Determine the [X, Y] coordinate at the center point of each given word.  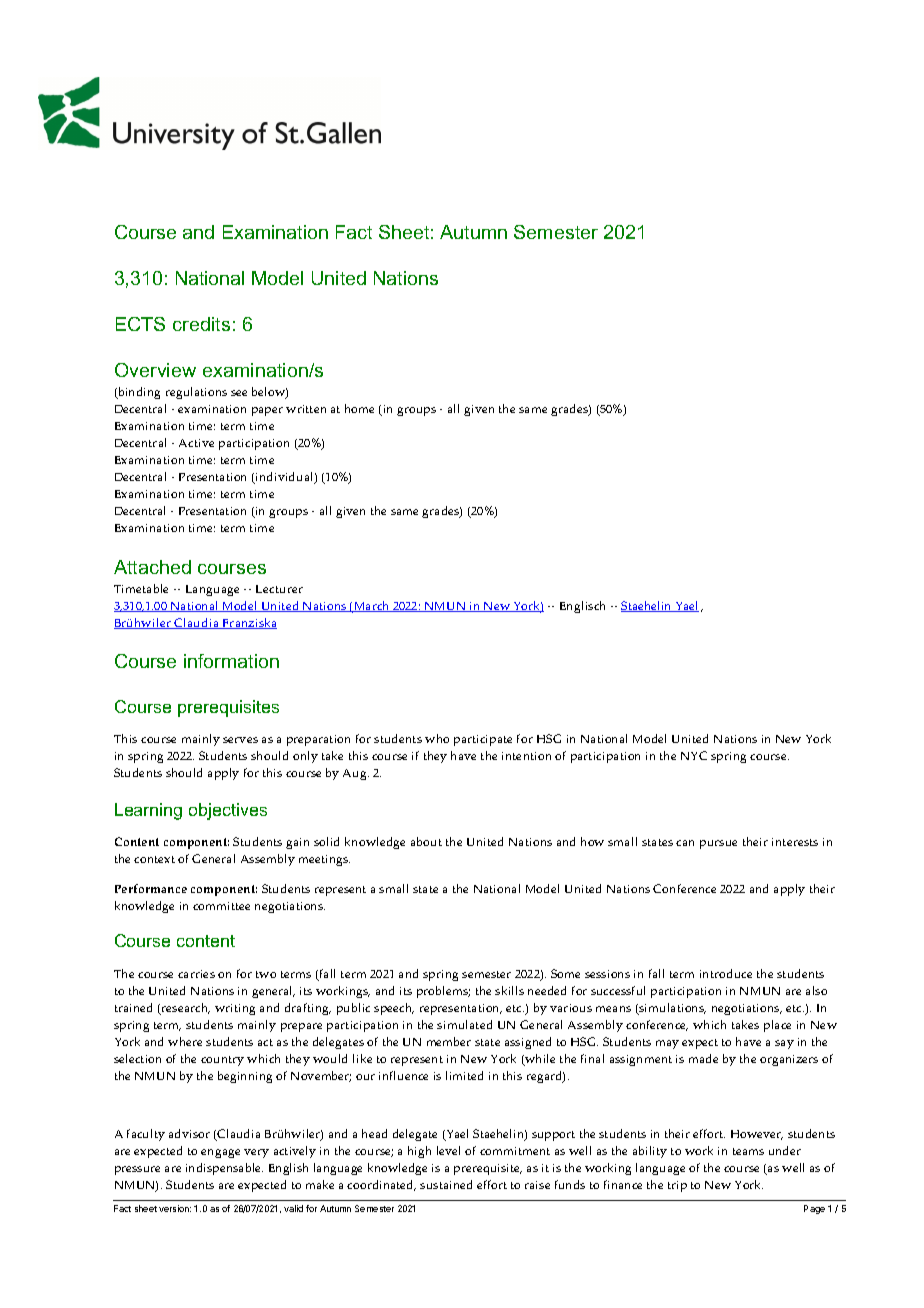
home [359, 408]
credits [201, 324]
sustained [446, 1184]
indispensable [224, 1169]
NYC [694, 755]
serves [240, 740]
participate [483, 740]
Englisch [582, 607]
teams [748, 1151]
